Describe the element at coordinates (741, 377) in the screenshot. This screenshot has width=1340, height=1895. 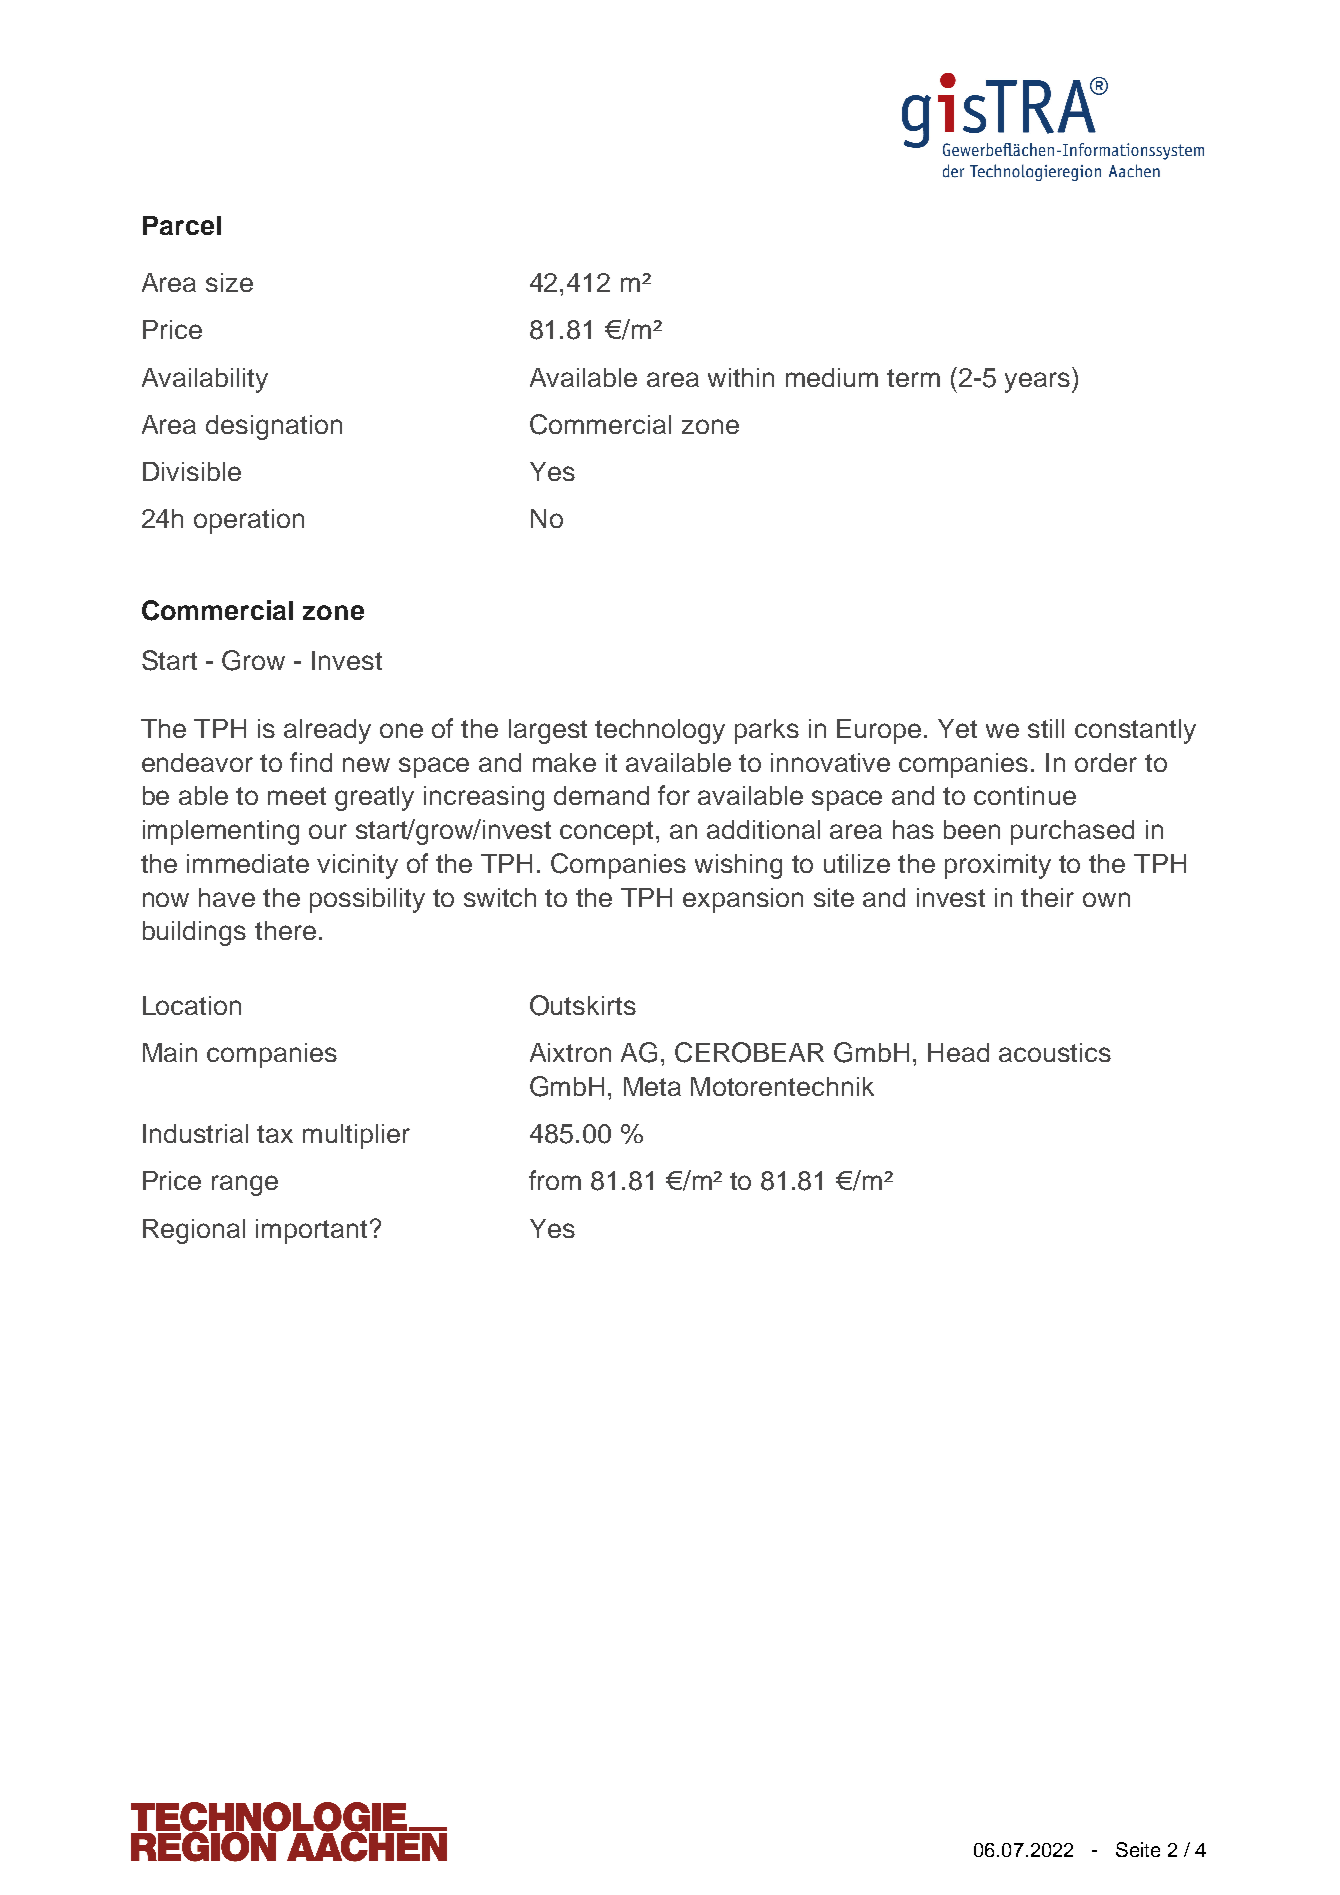
I see `within` at that location.
